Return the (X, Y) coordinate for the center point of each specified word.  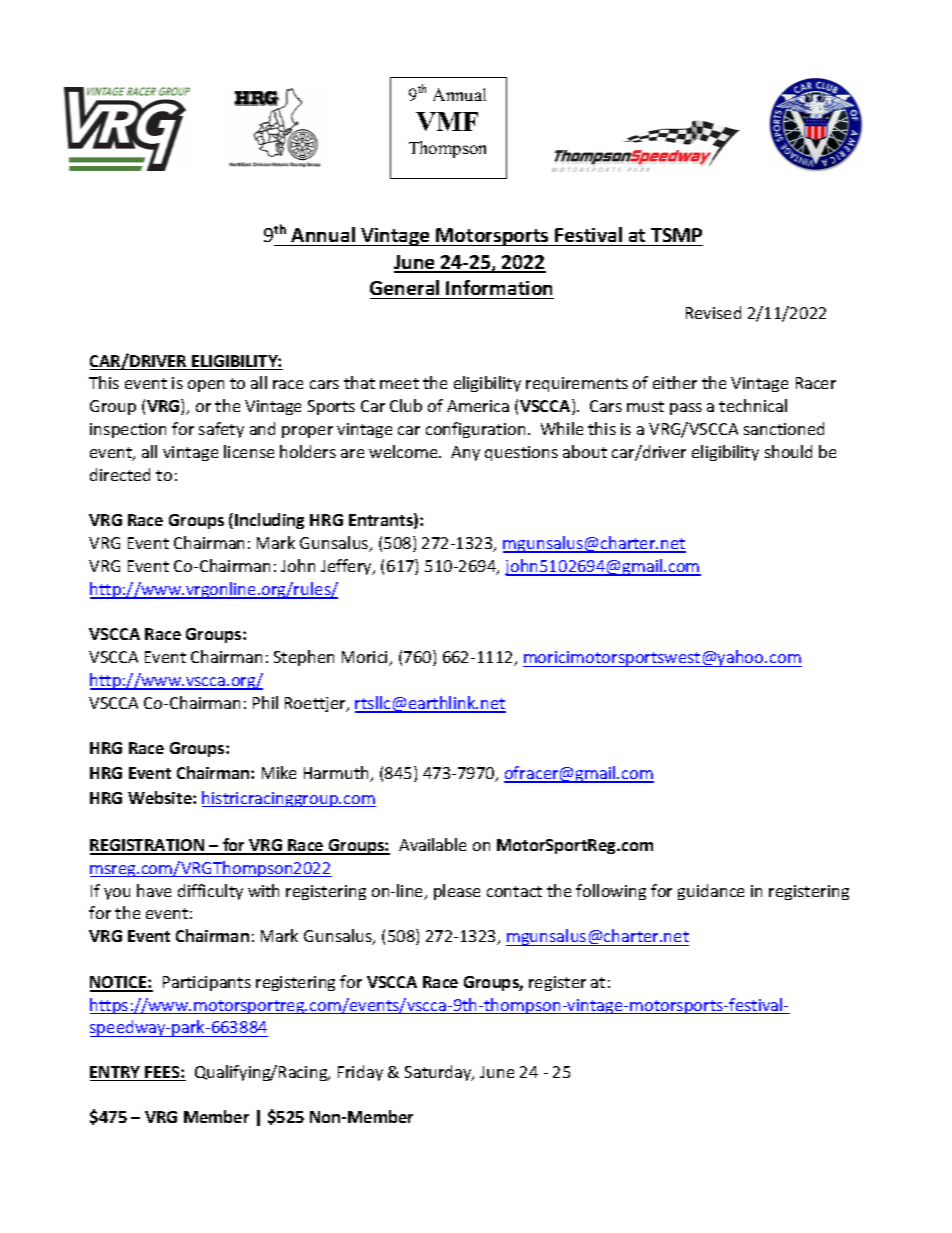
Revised (713, 312)
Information (499, 287)
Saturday (439, 1073)
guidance (711, 892)
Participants (207, 983)
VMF (447, 121)
